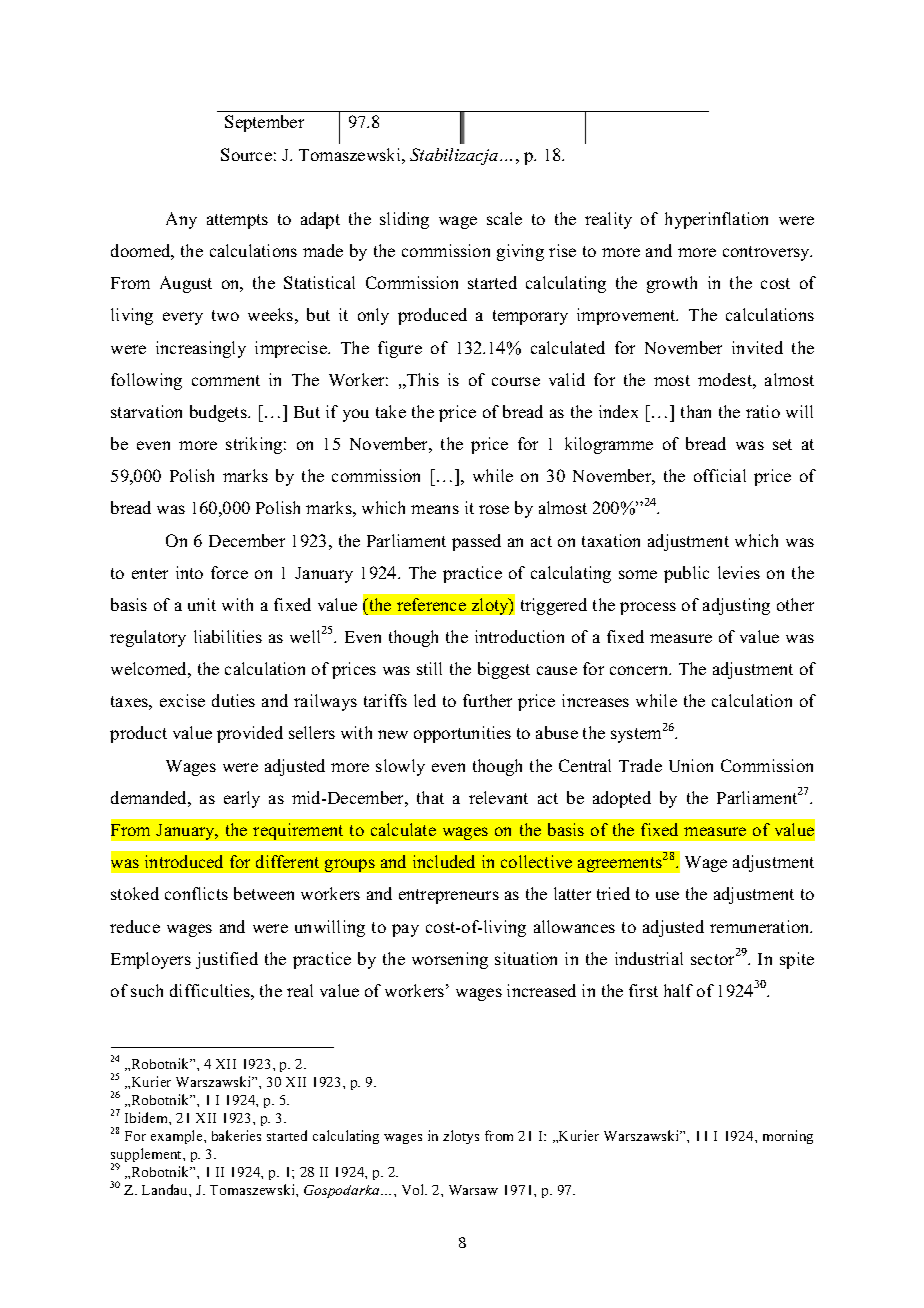  Describe the element at coordinates (716, 220) in the screenshot. I see `hyperinflation` at that location.
